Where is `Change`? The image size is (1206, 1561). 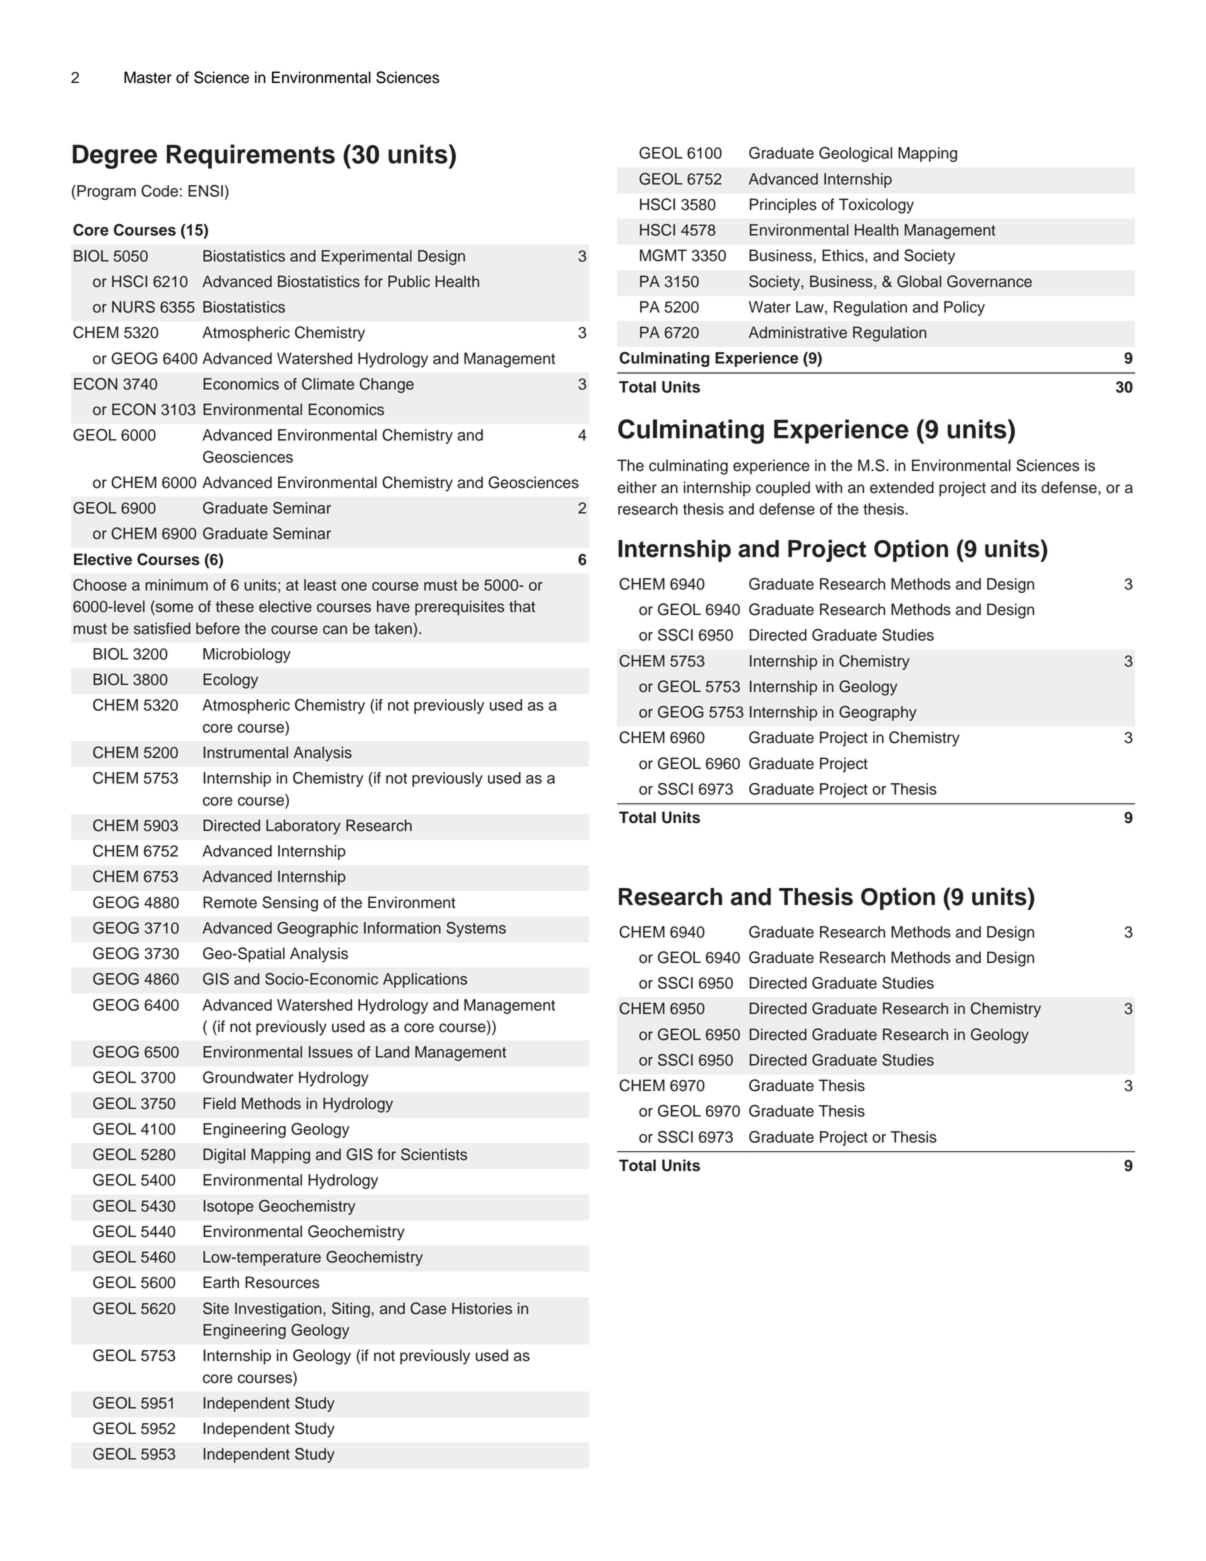 Change is located at coordinates (387, 385).
